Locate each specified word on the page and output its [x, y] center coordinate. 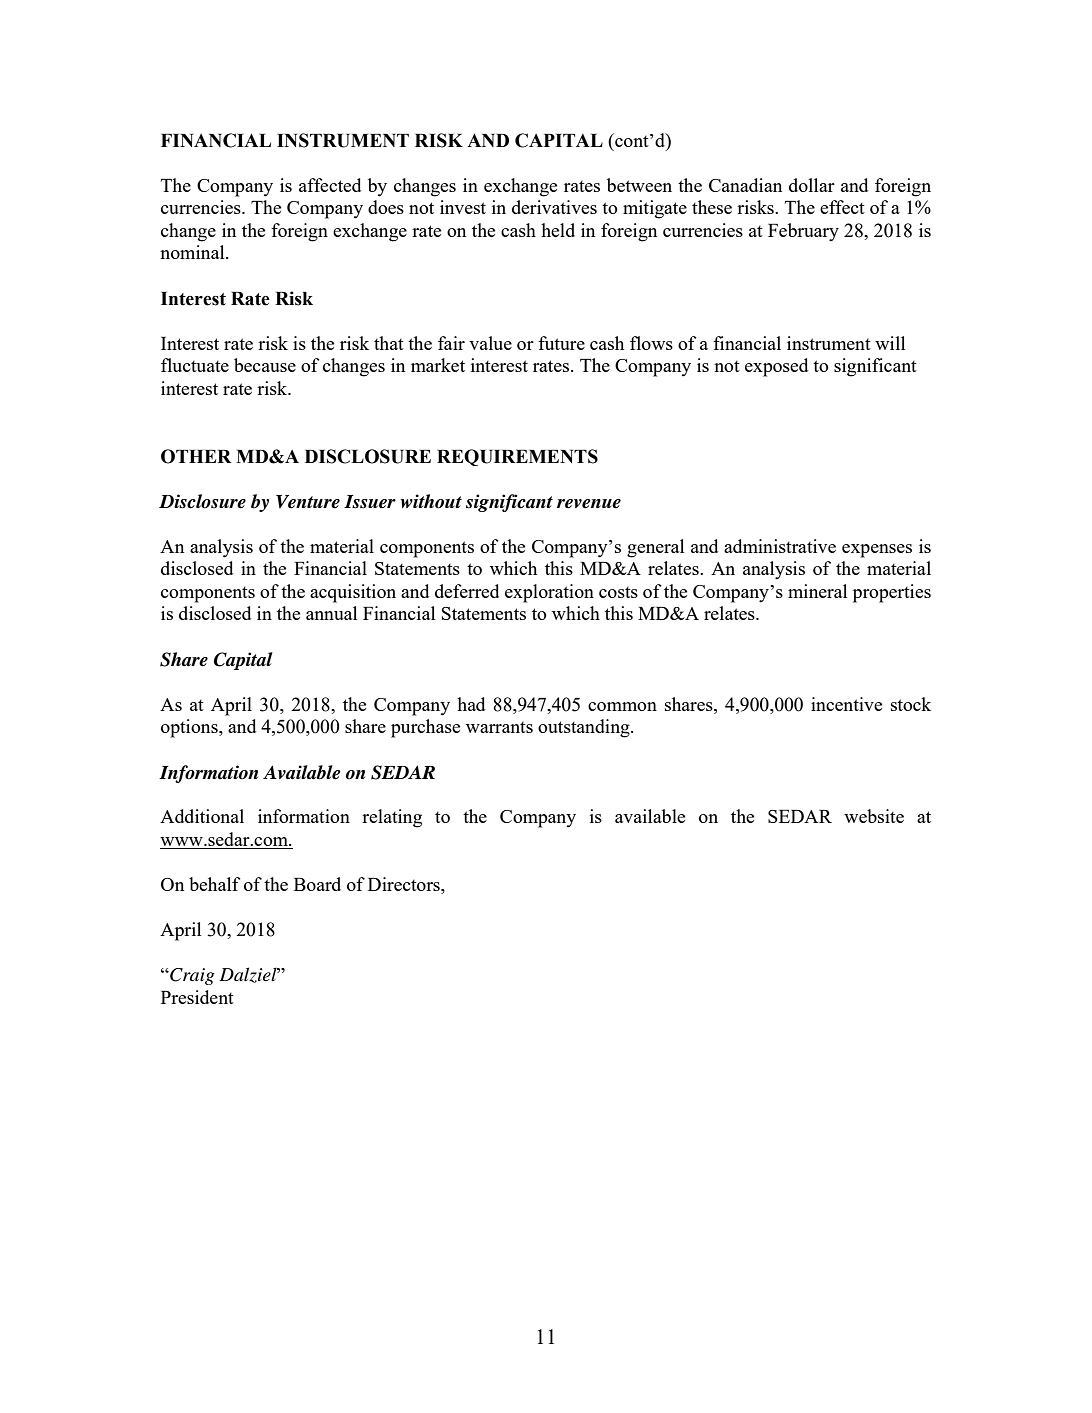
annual [331, 613]
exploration [549, 593]
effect [842, 207]
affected [330, 185]
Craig [191, 976]
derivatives [554, 207]
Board [317, 884]
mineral [817, 591]
